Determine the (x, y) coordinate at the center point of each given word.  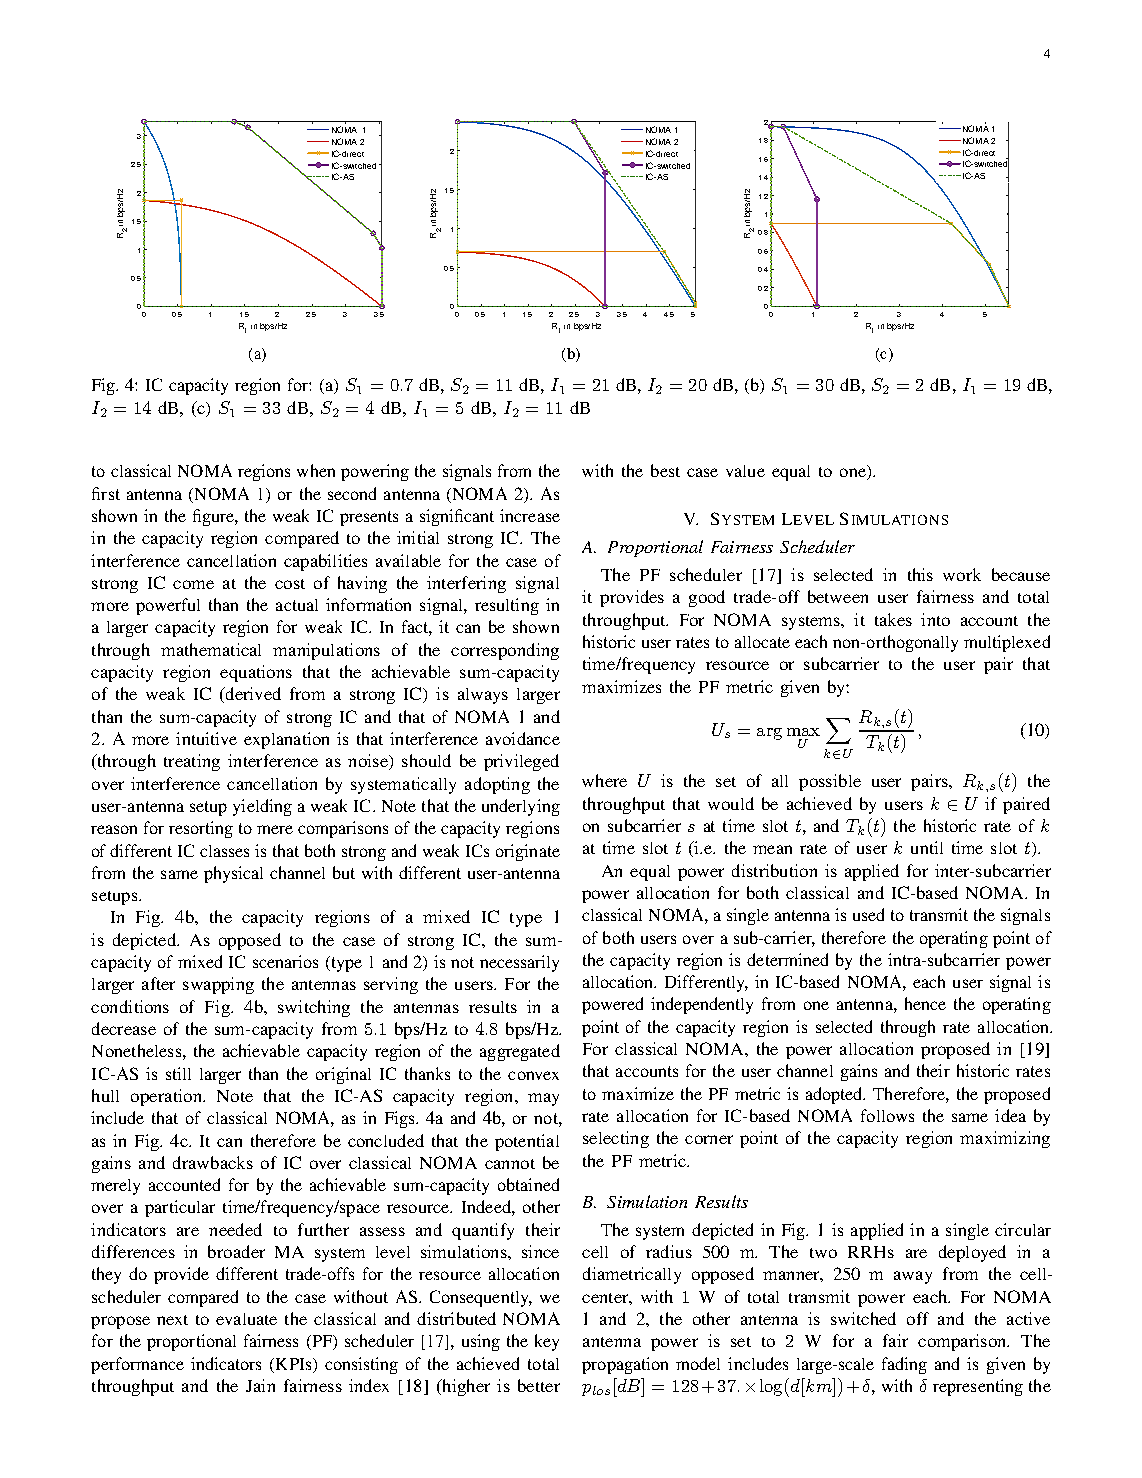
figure (214, 517)
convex (533, 1075)
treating (192, 762)
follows (887, 1115)
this (920, 574)
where (604, 780)
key (547, 1342)
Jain (260, 1385)
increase (530, 515)
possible (830, 782)
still (178, 1073)
